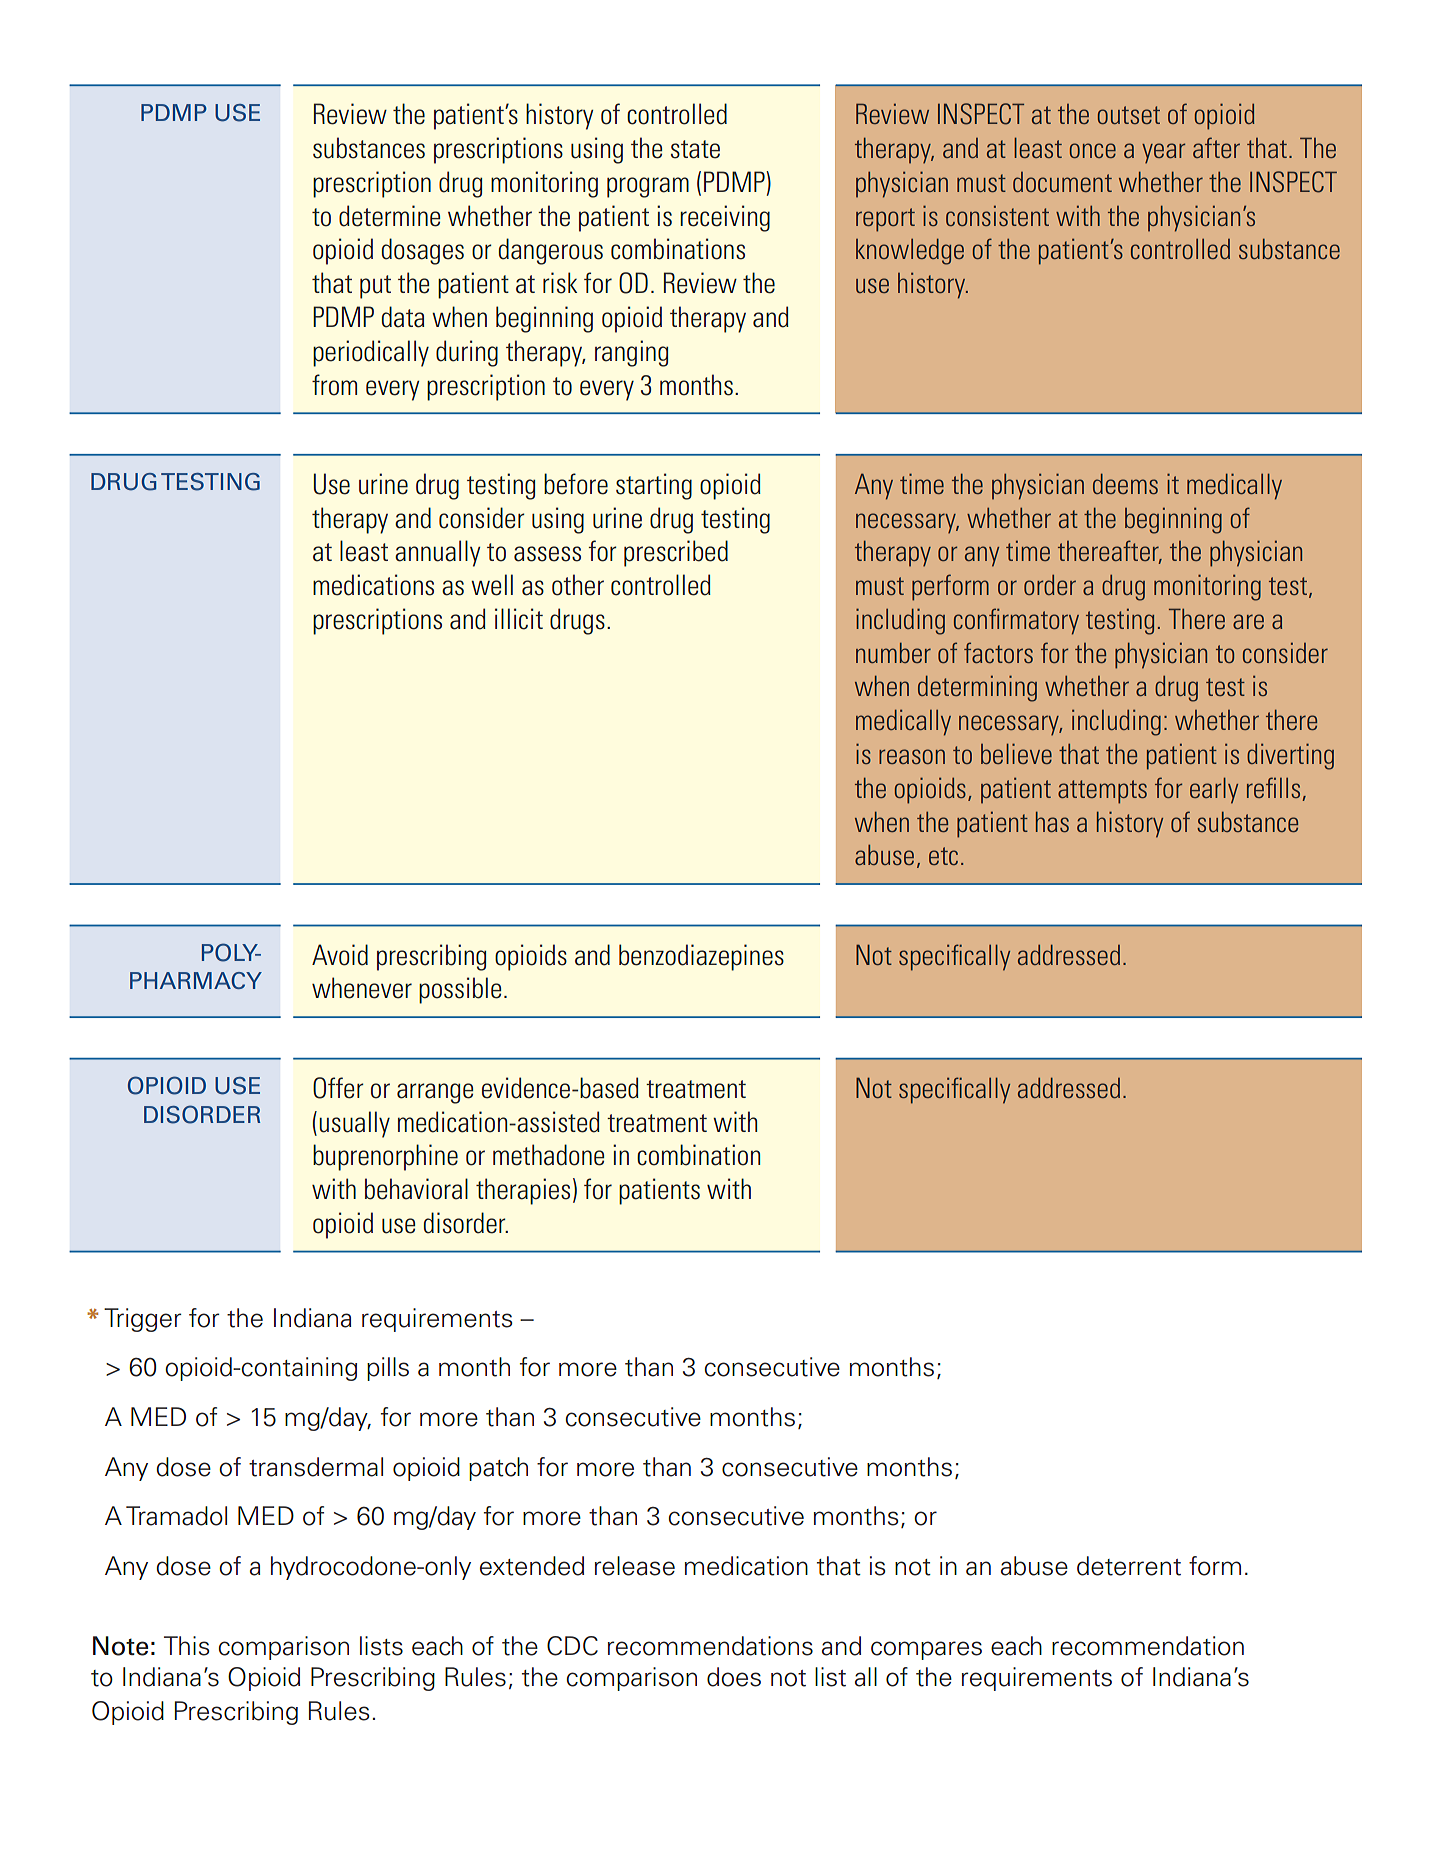  What do you see at coordinates (1163, 153) in the screenshot?
I see `year` at bounding box center [1163, 153].
